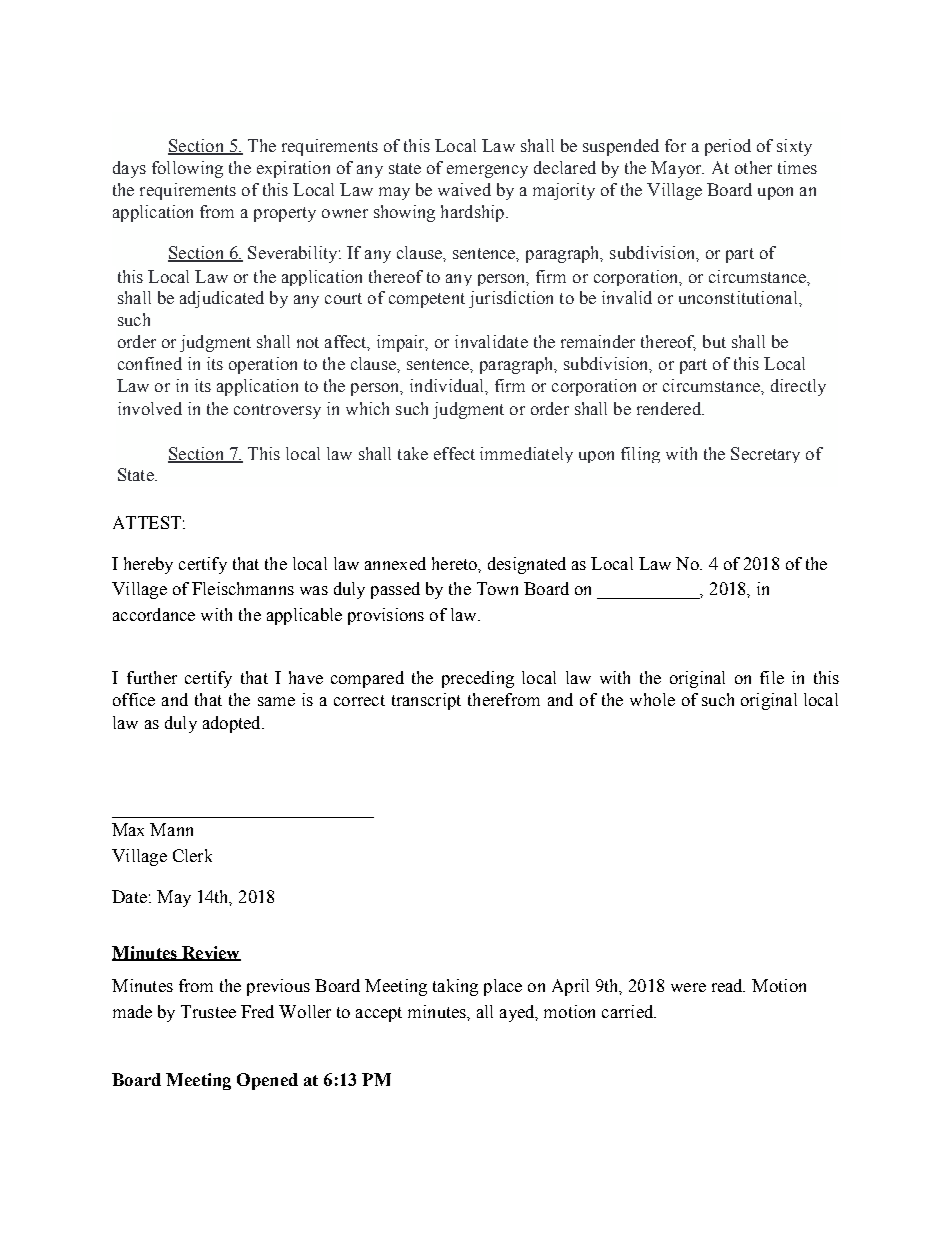 Image resolution: width=952 pixels, height=1233 pixels. What do you see at coordinates (753, 167) in the screenshot?
I see `other` at bounding box center [753, 167].
